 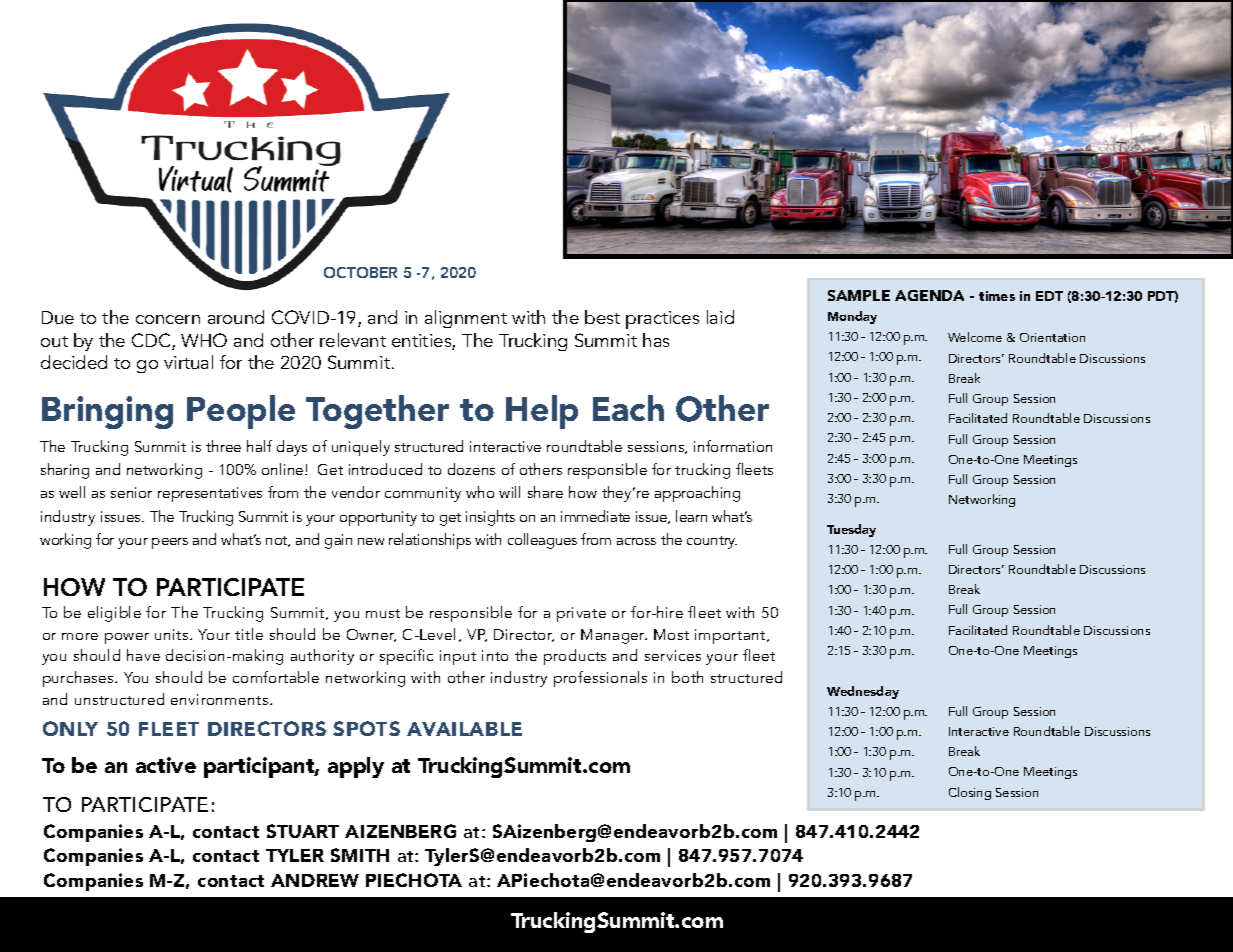 I want to click on representatives, so click(x=210, y=494).
